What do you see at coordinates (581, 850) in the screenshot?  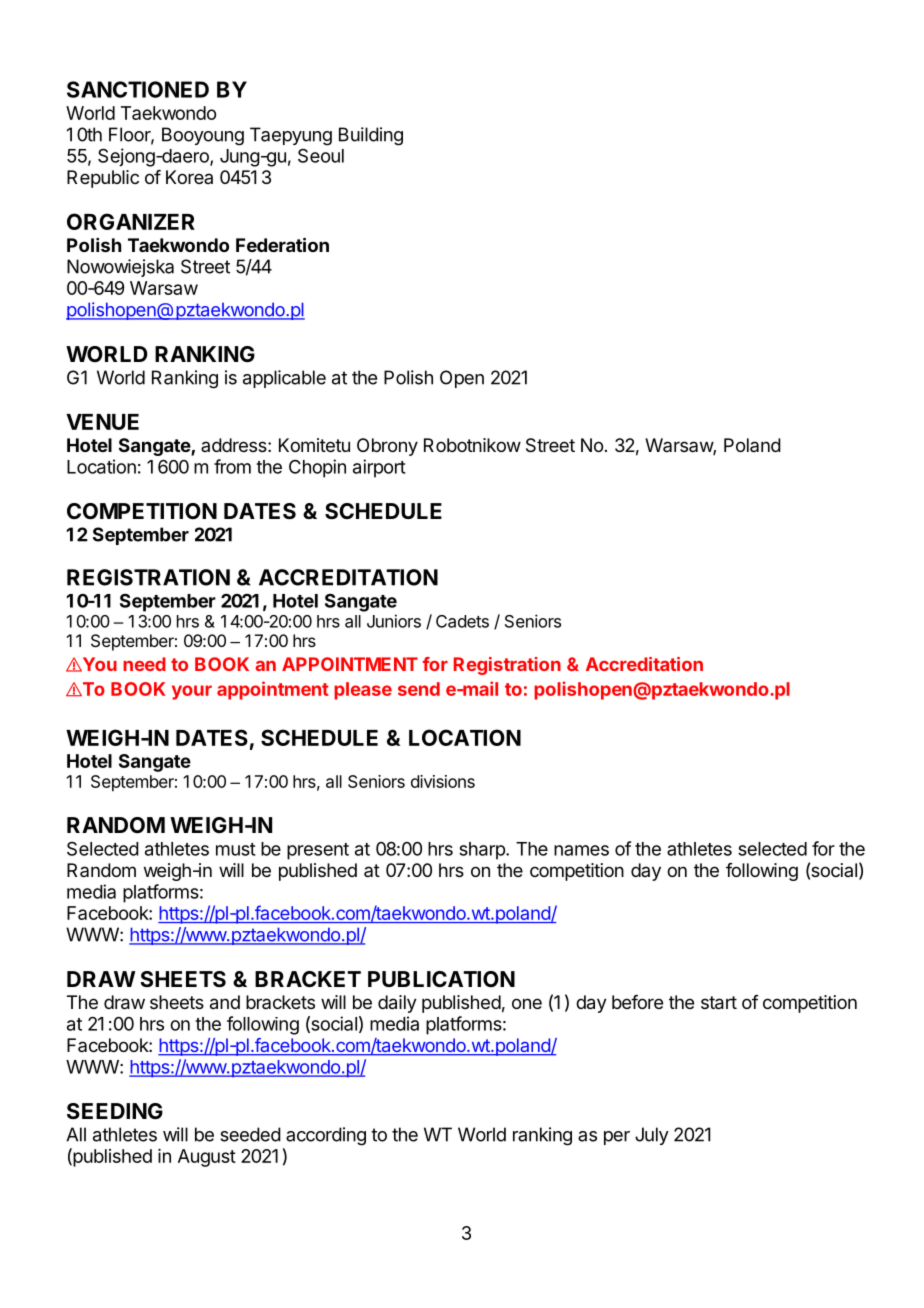 I see `names` at bounding box center [581, 850].
